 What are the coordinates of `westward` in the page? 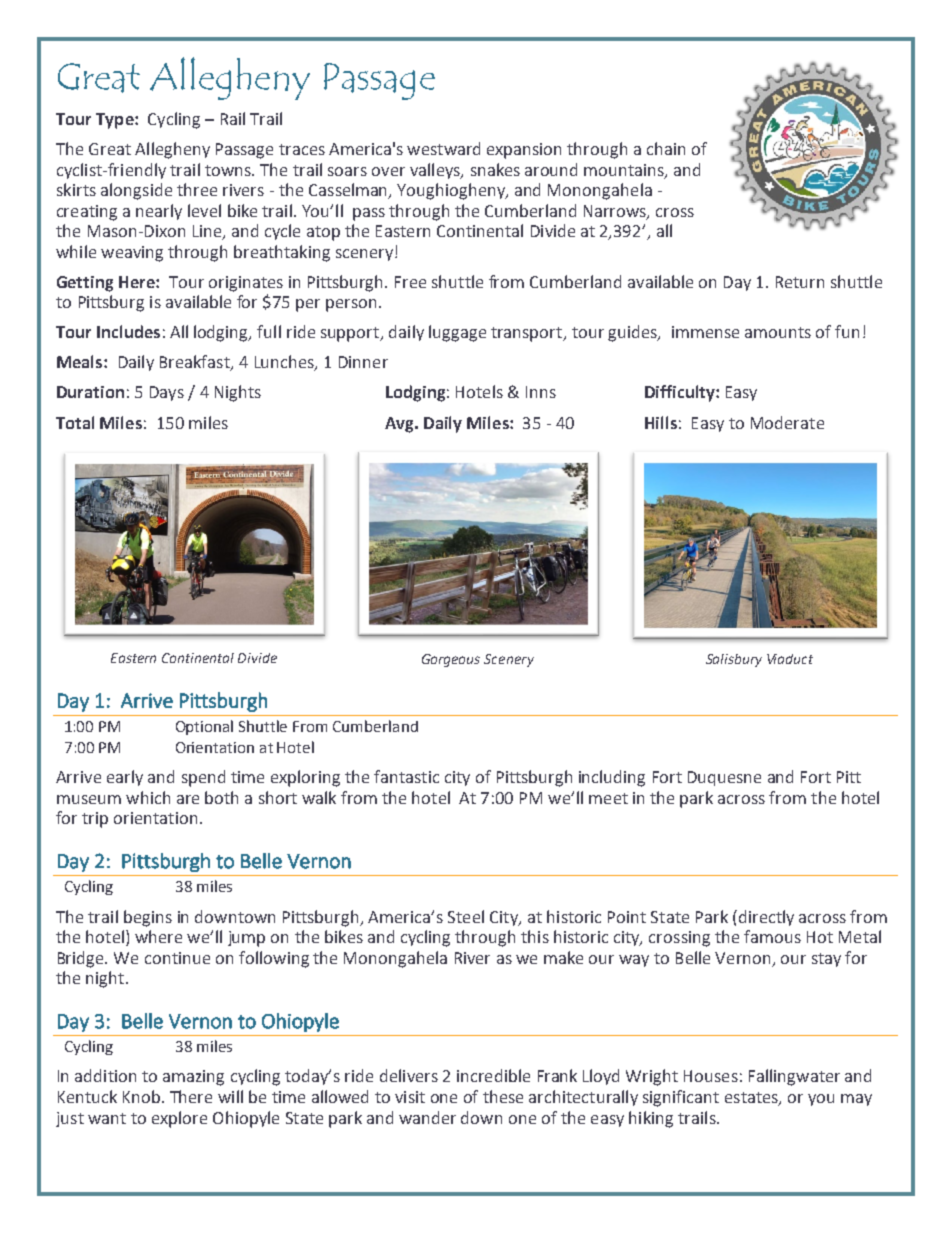 It's located at (443, 148).
